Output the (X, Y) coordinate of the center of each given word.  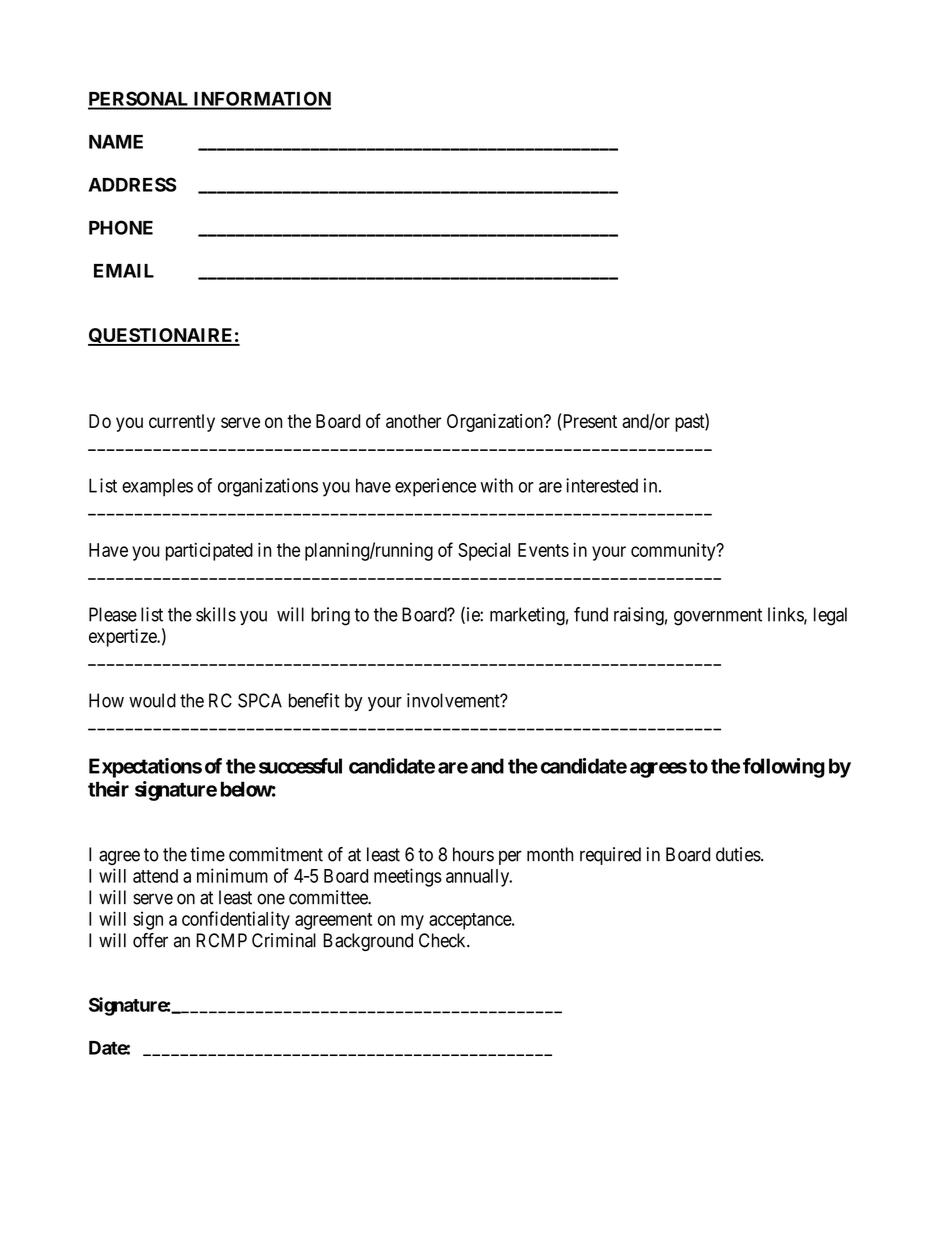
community (674, 552)
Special (484, 552)
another (413, 421)
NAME (116, 142)
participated (209, 551)
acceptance (471, 921)
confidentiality (236, 920)
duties (738, 854)
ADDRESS (133, 184)
